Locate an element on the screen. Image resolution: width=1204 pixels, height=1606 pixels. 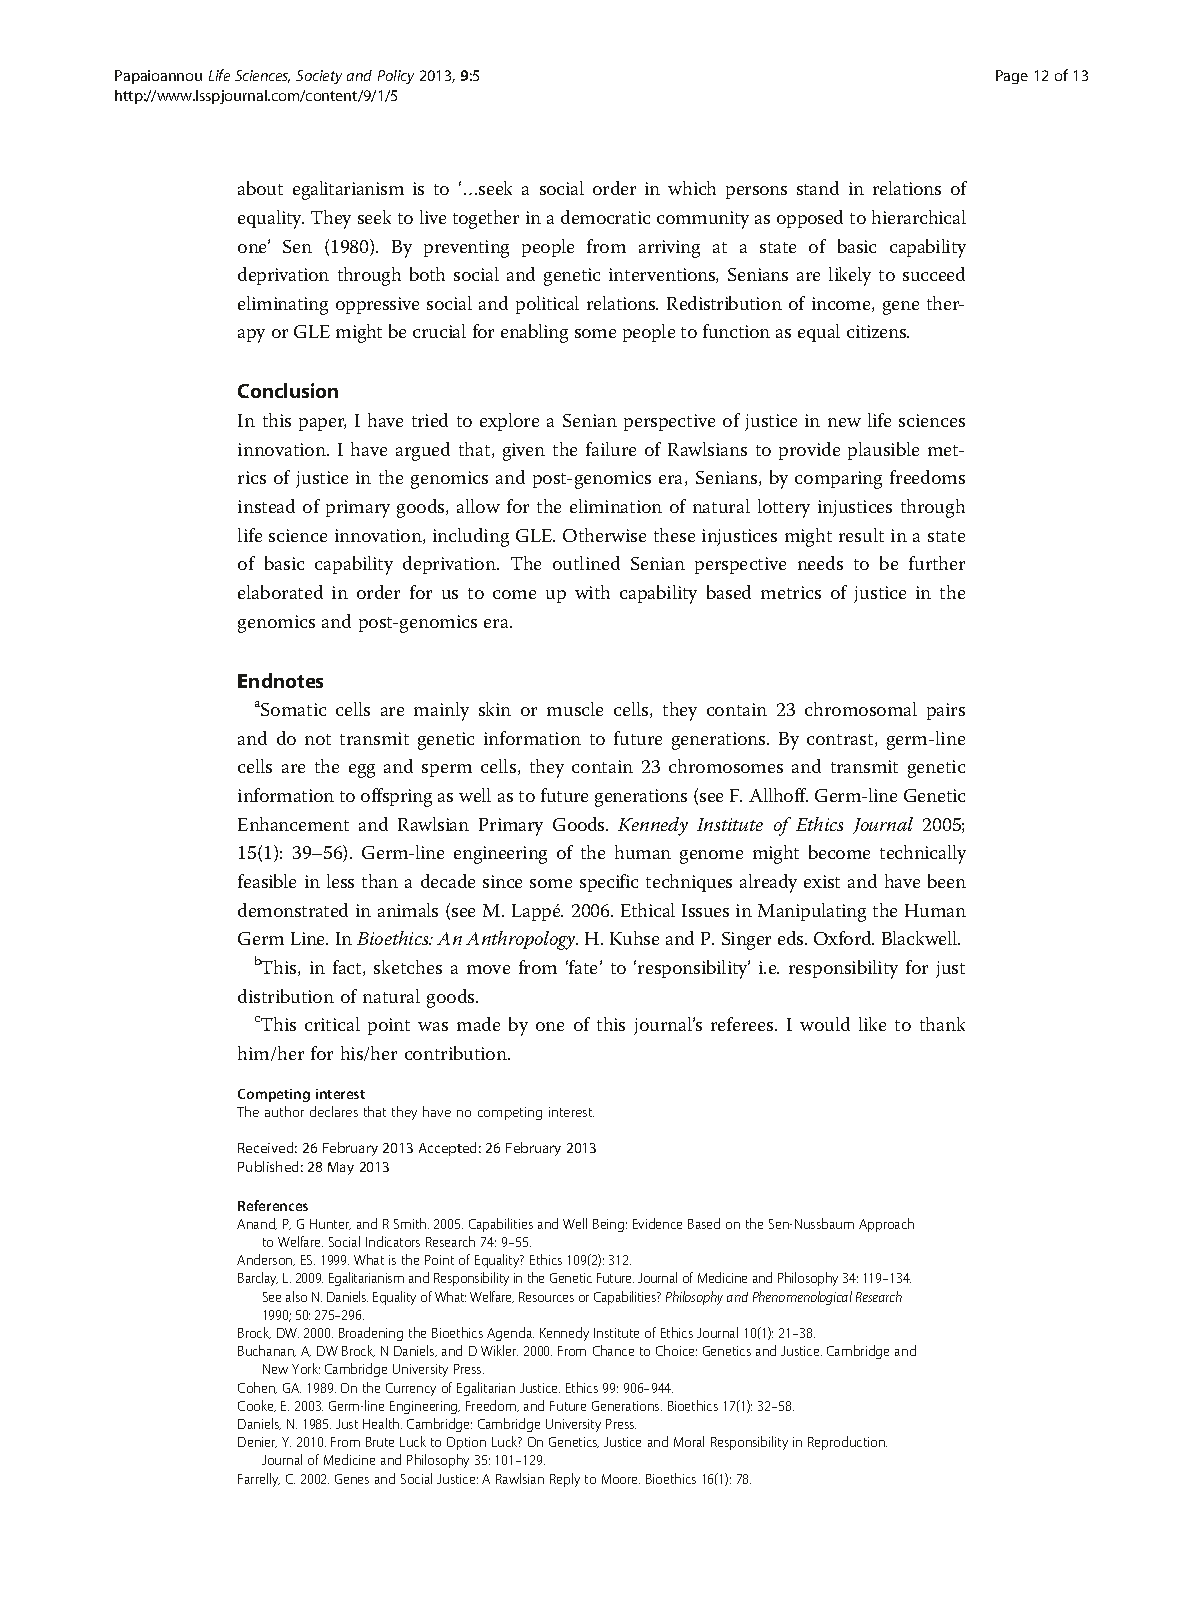
Page is located at coordinates (1012, 77).
